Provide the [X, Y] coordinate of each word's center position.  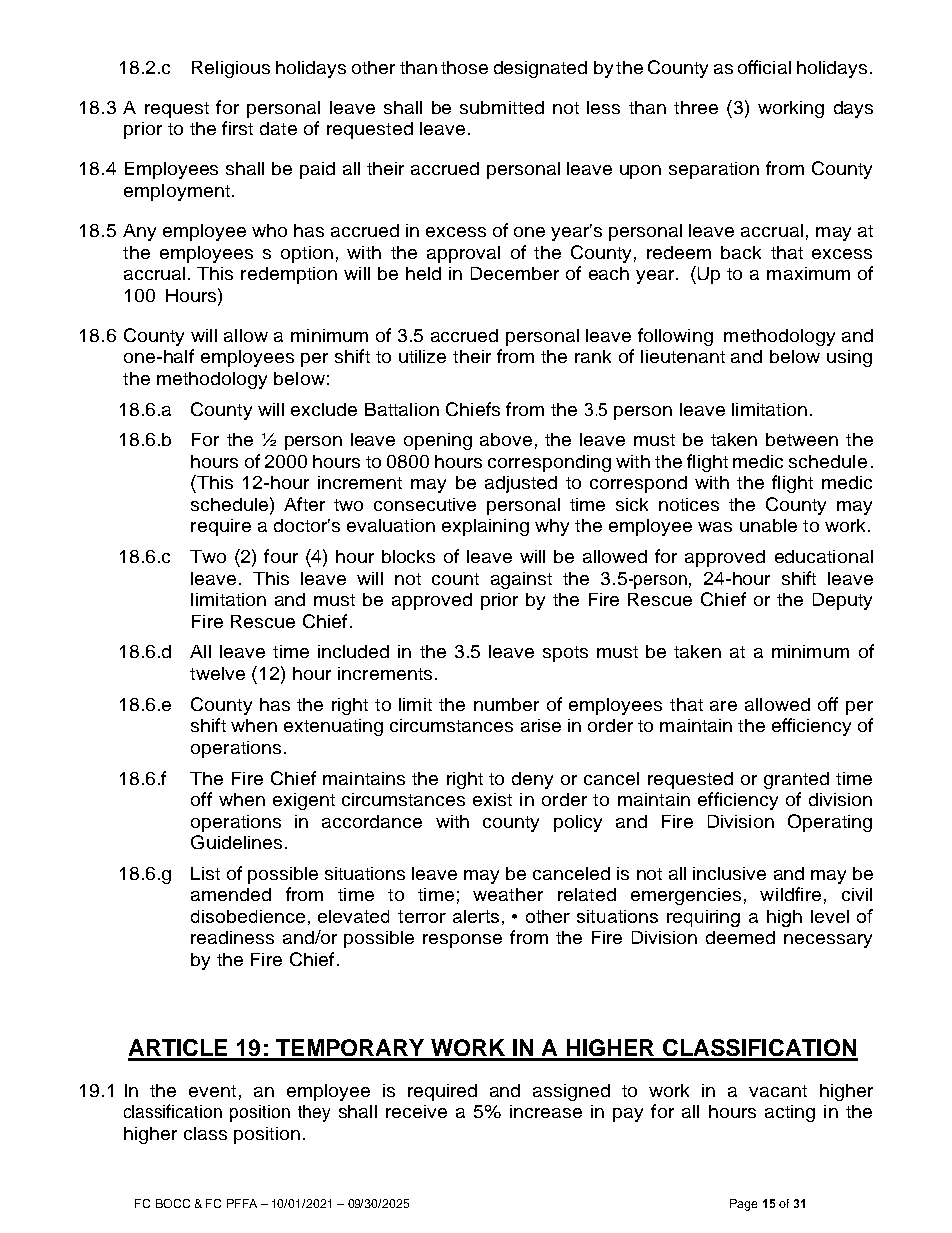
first [237, 128]
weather [508, 894]
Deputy [842, 601]
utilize [422, 356]
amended [231, 894]
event [212, 1091]
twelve [217, 673]
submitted [502, 107]
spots [565, 654]
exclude [324, 409]
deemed [740, 937]
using [849, 358]
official [764, 67]
